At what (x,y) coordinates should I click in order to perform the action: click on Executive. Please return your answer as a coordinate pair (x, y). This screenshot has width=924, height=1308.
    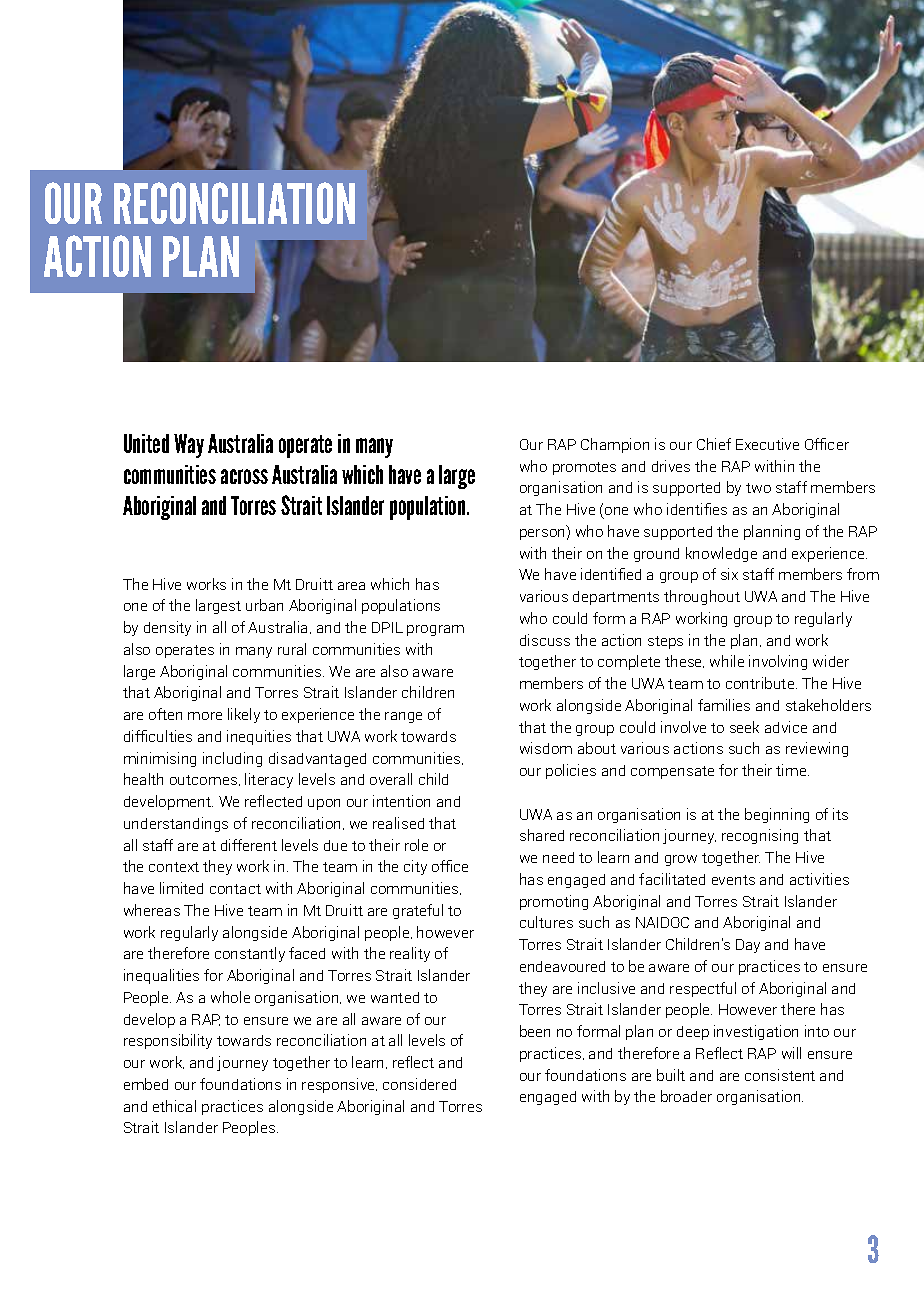
    Looking at the image, I should click on (767, 444).
